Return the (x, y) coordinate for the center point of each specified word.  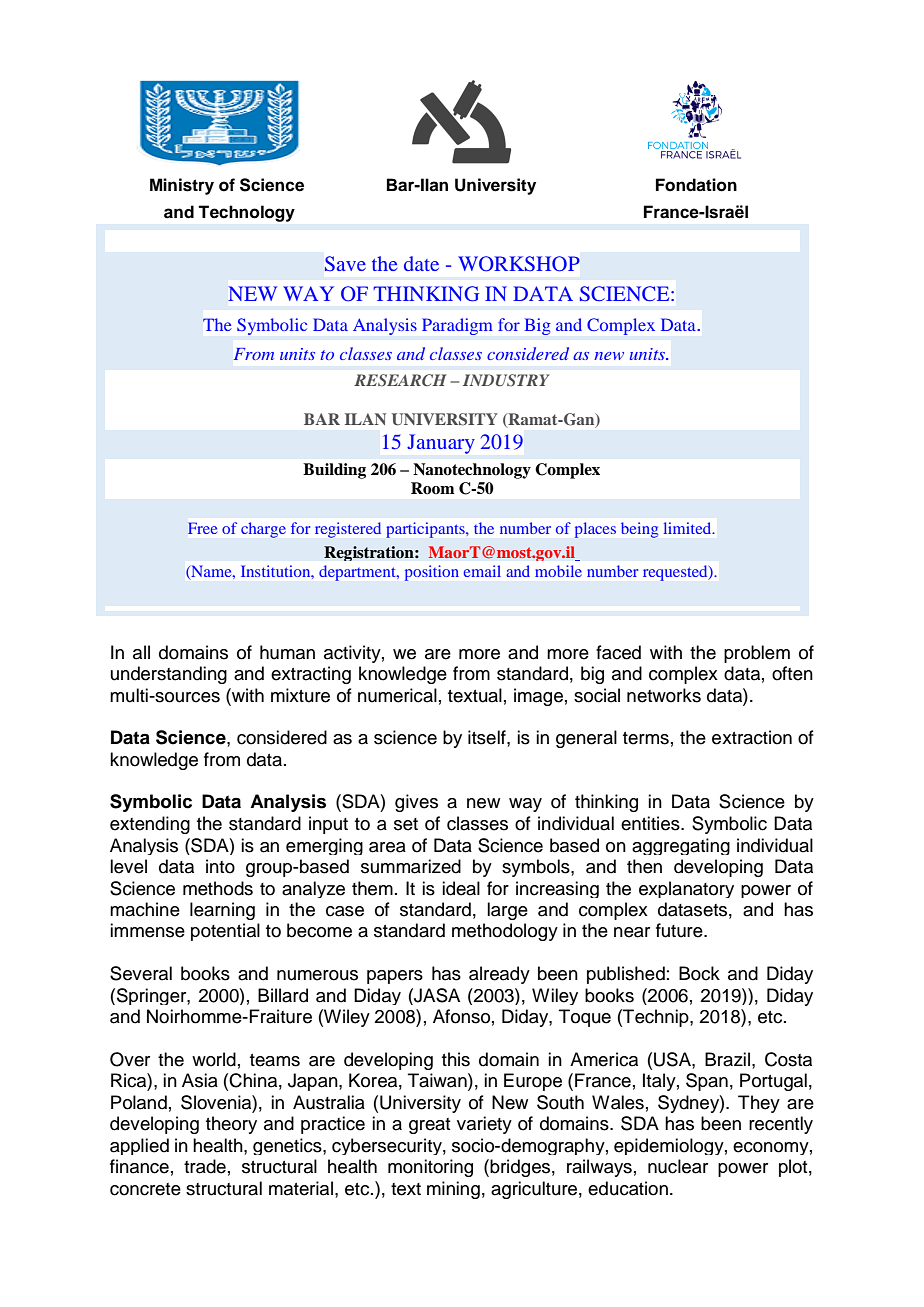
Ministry (182, 186)
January (441, 444)
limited (689, 528)
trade (205, 1166)
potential (225, 932)
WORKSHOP (519, 264)
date (421, 263)
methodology (505, 932)
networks (664, 695)
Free (202, 528)
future (680, 930)
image (538, 697)
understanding (169, 675)
